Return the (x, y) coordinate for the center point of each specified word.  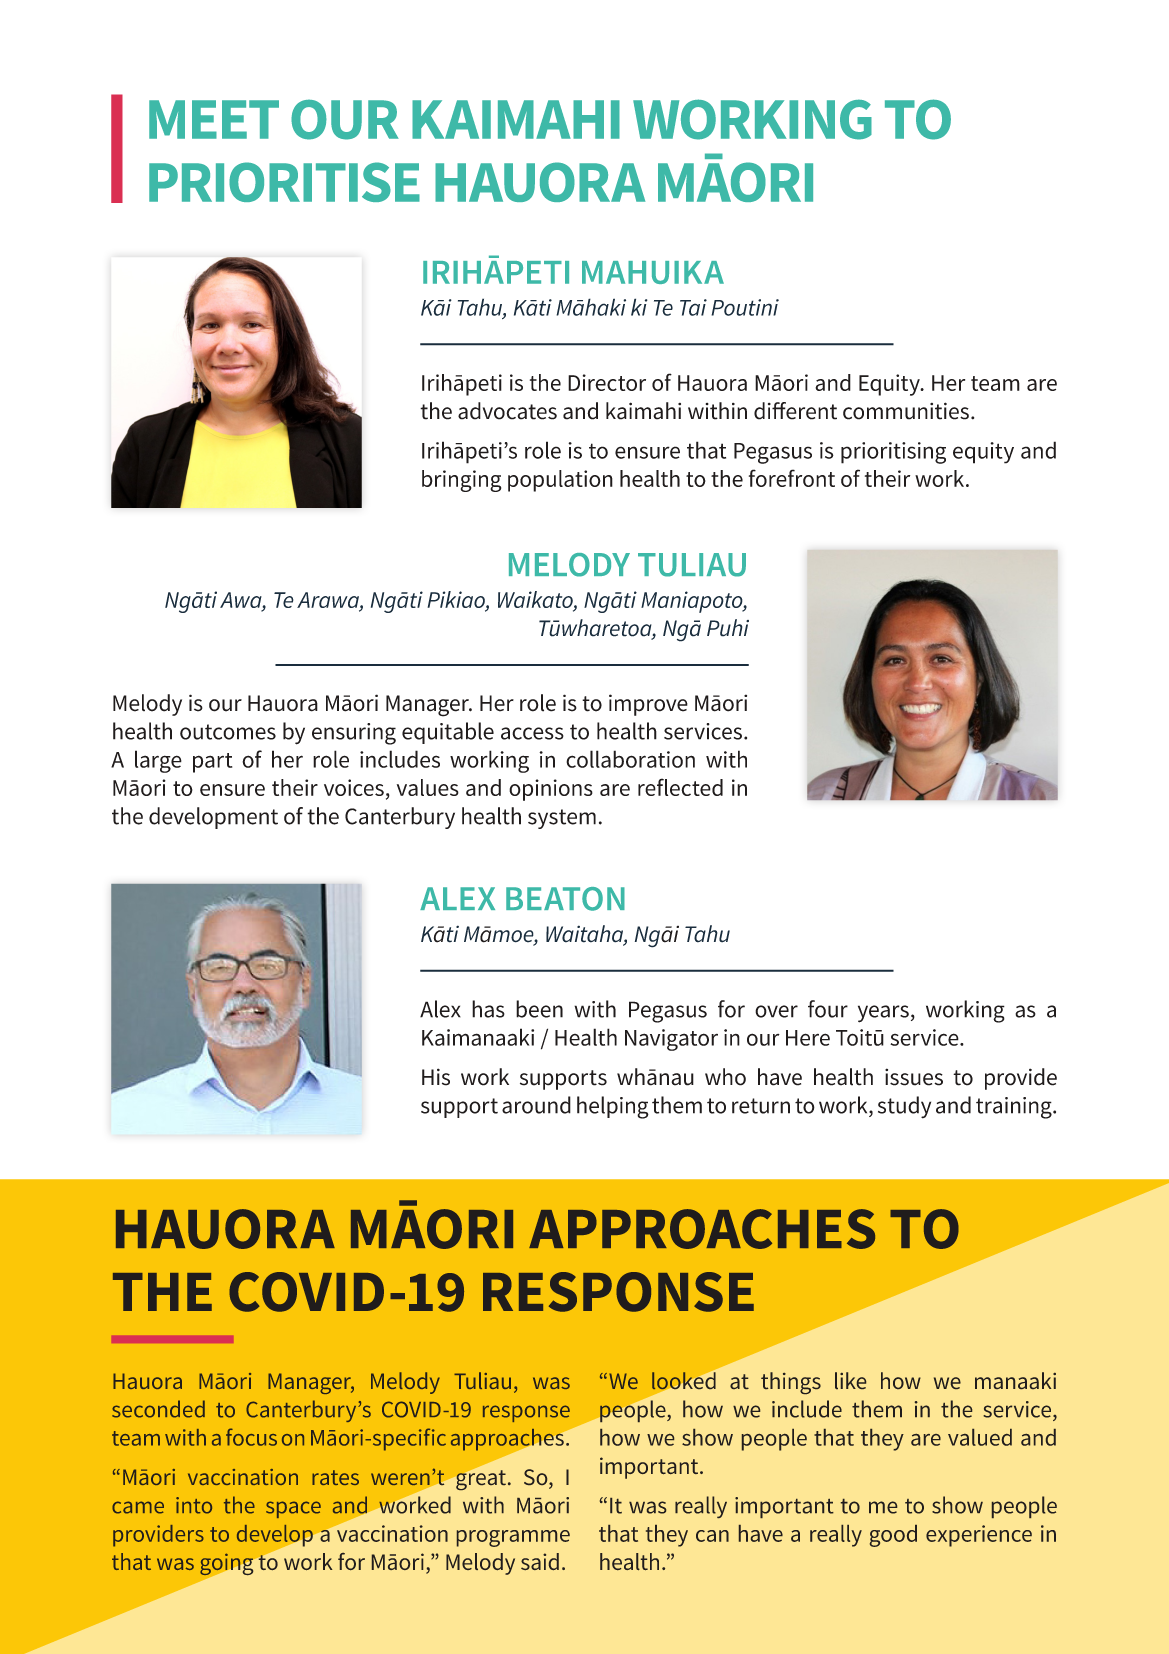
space (293, 1509)
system (562, 819)
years (883, 1014)
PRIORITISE (284, 182)
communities (906, 411)
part (212, 763)
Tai (693, 307)
